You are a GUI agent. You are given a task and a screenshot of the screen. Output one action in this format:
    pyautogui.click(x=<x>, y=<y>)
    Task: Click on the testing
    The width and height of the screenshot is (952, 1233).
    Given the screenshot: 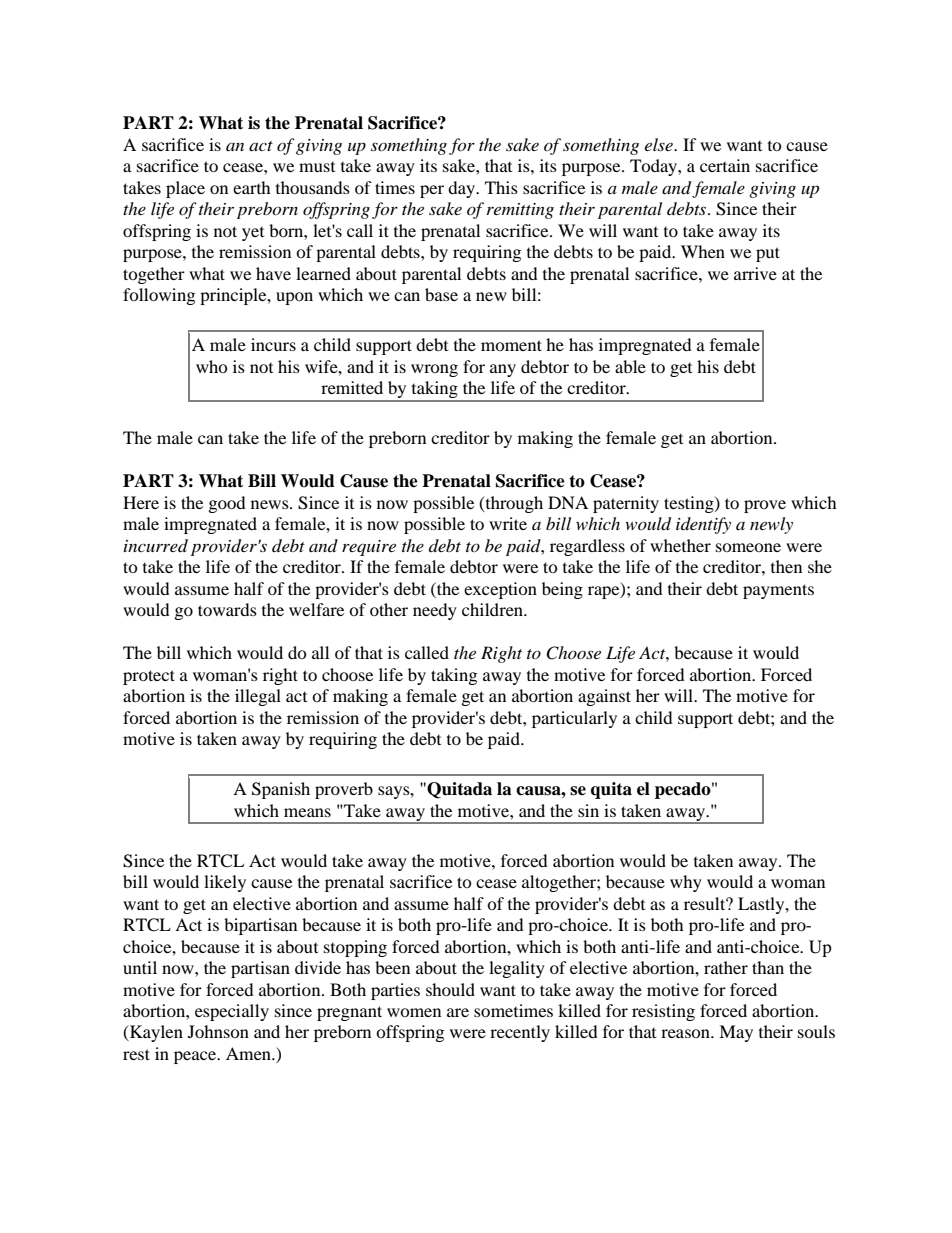 What is the action you would take?
    pyautogui.click(x=690, y=504)
